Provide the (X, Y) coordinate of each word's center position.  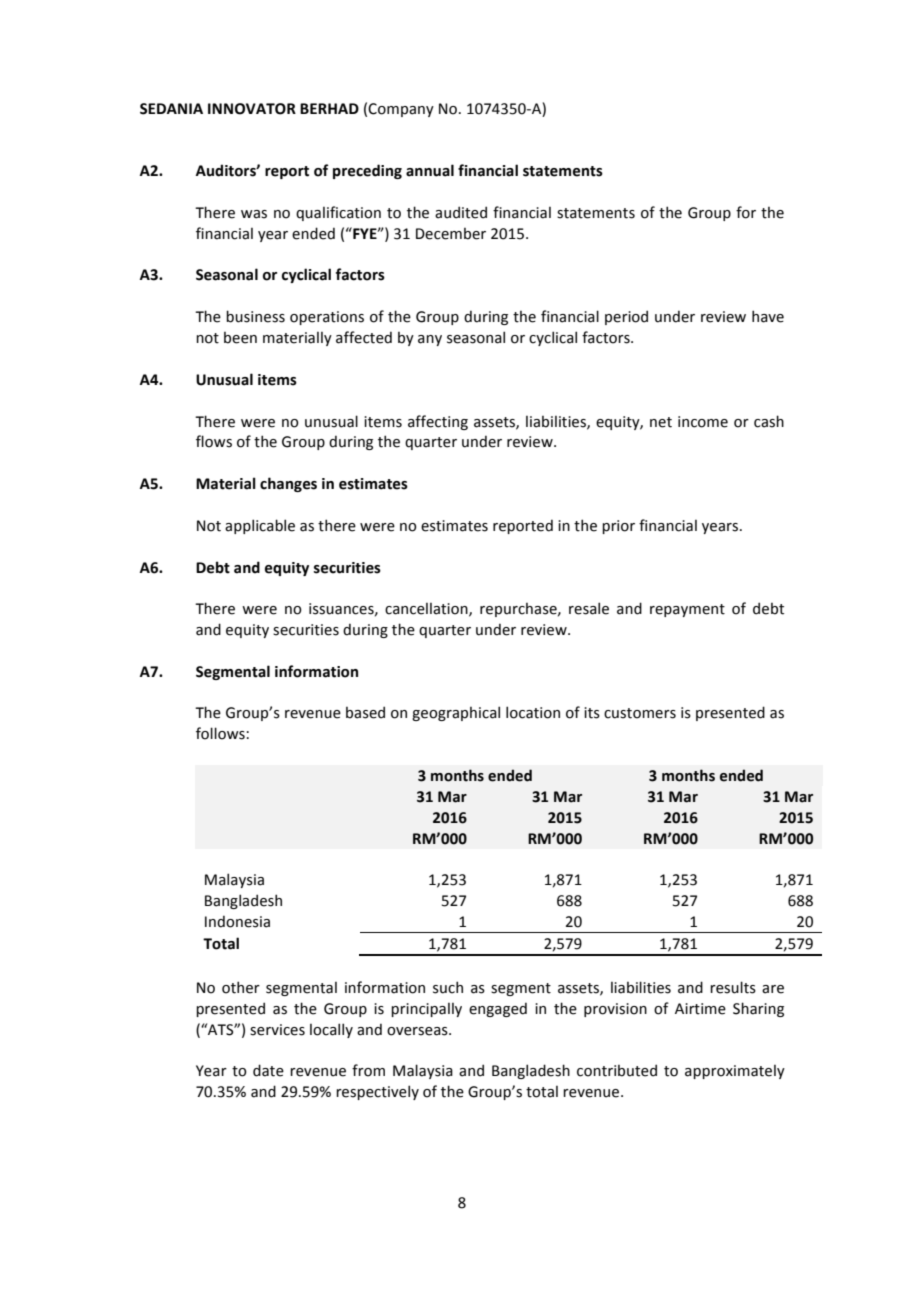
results (733, 987)
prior (618, 527)
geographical (456, 713)
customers (640, 713)
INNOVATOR (252, 109)
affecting (438, 422)
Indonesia (237, 921)
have (768, 316)
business (255, 316)
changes (288, 484)
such (448, 987)
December (451, 234)
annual (430, 170)
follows (220, 733)
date (268, 1070)
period (626, 317)
